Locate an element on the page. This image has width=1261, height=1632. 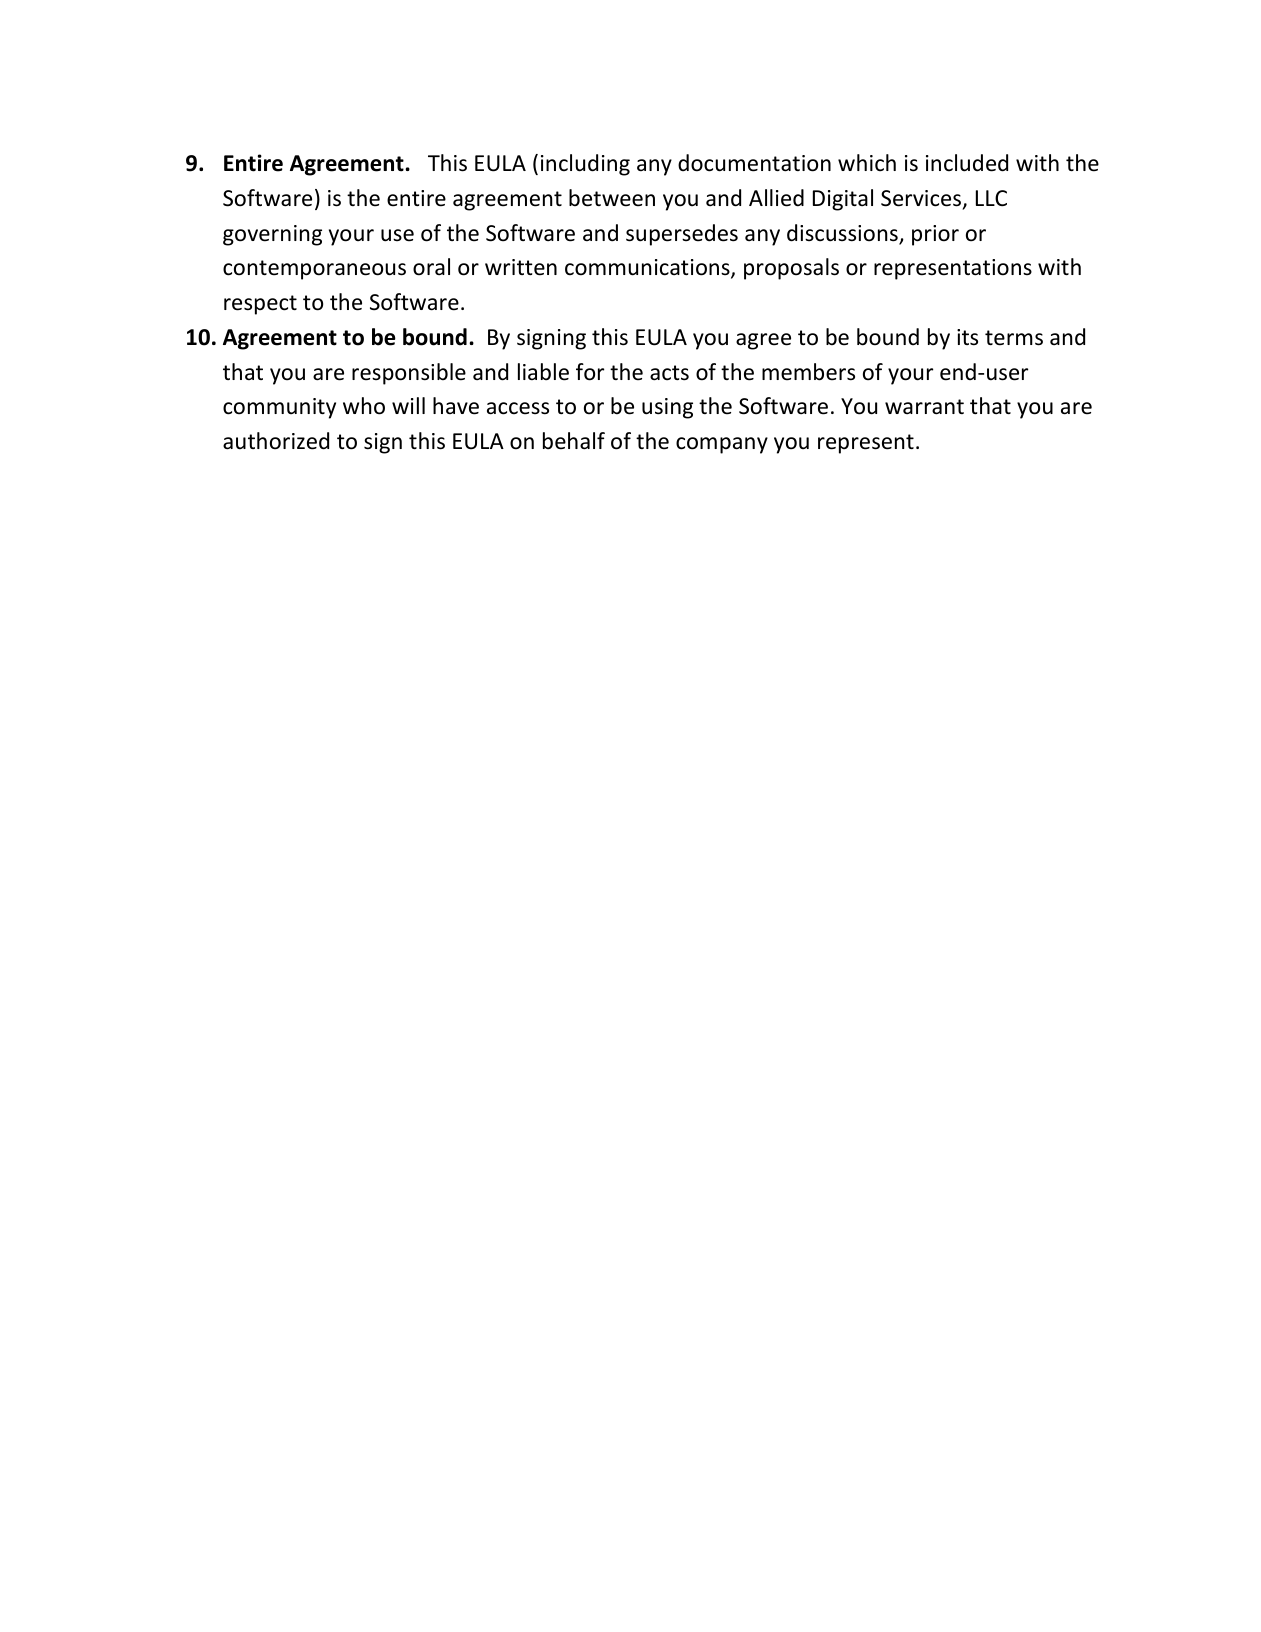
documentation is located at coordinates (754, 163).
